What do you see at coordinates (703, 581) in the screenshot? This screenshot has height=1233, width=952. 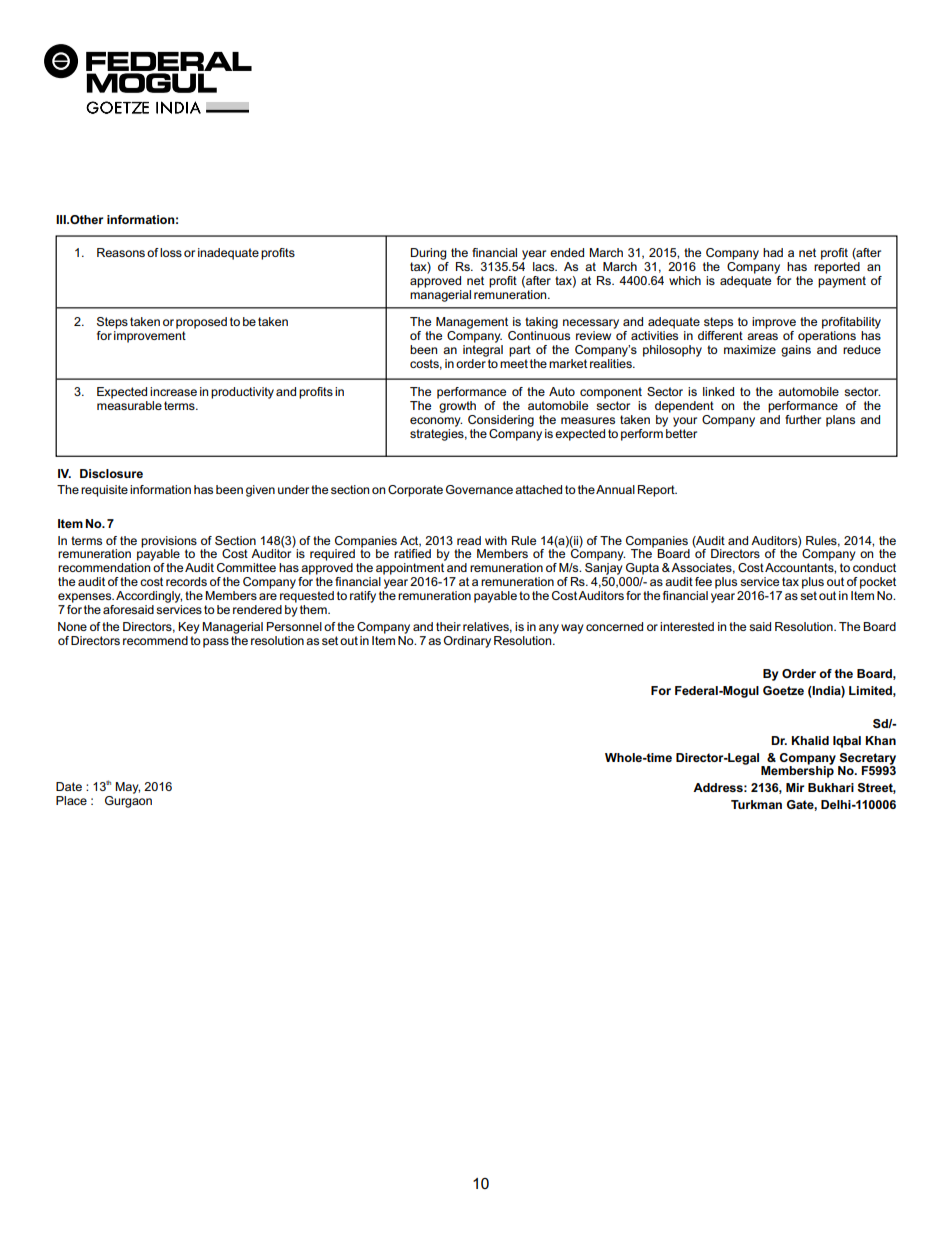 I see `fee` at bounding box center [703, 581].
